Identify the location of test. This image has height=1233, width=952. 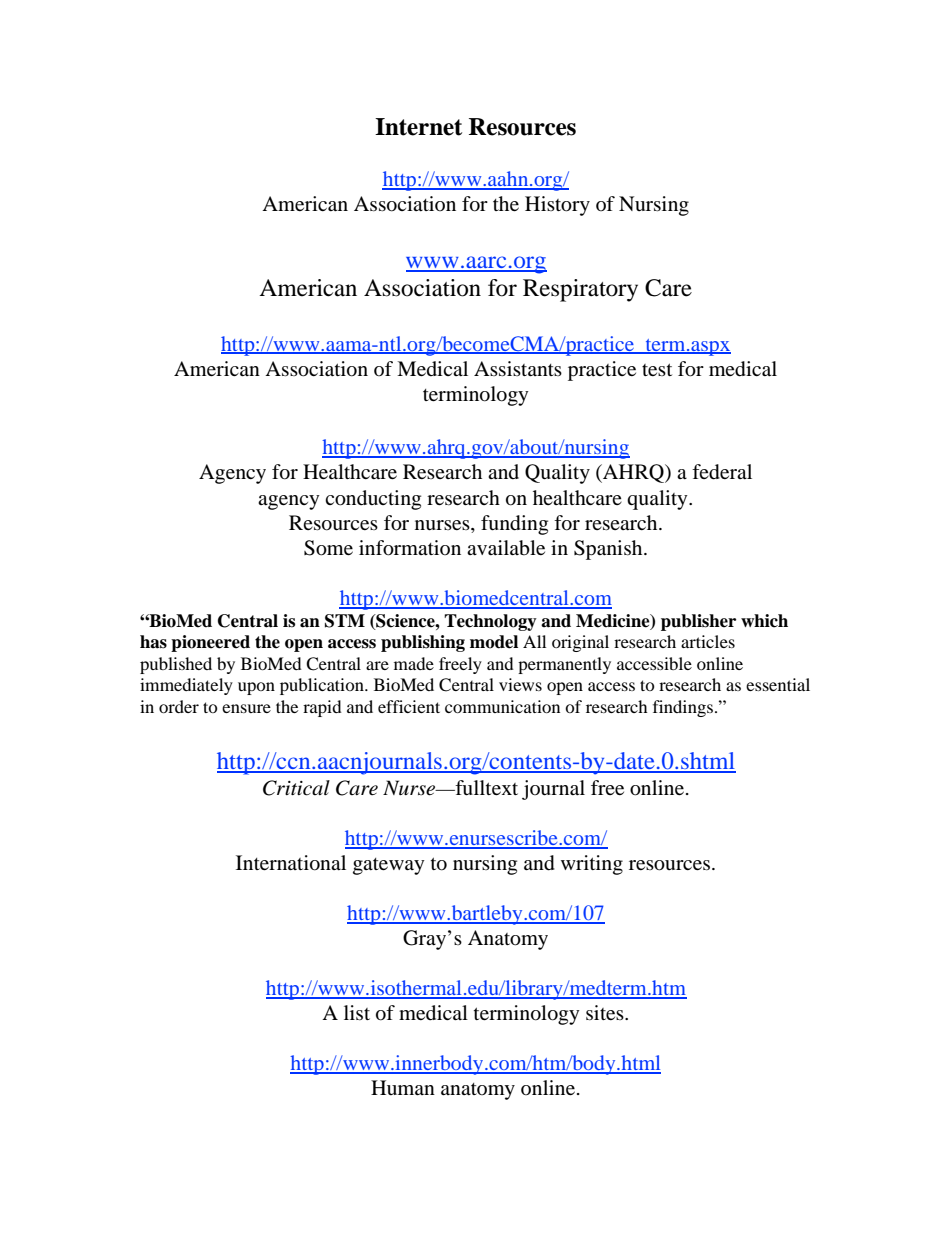
(657, 369).
